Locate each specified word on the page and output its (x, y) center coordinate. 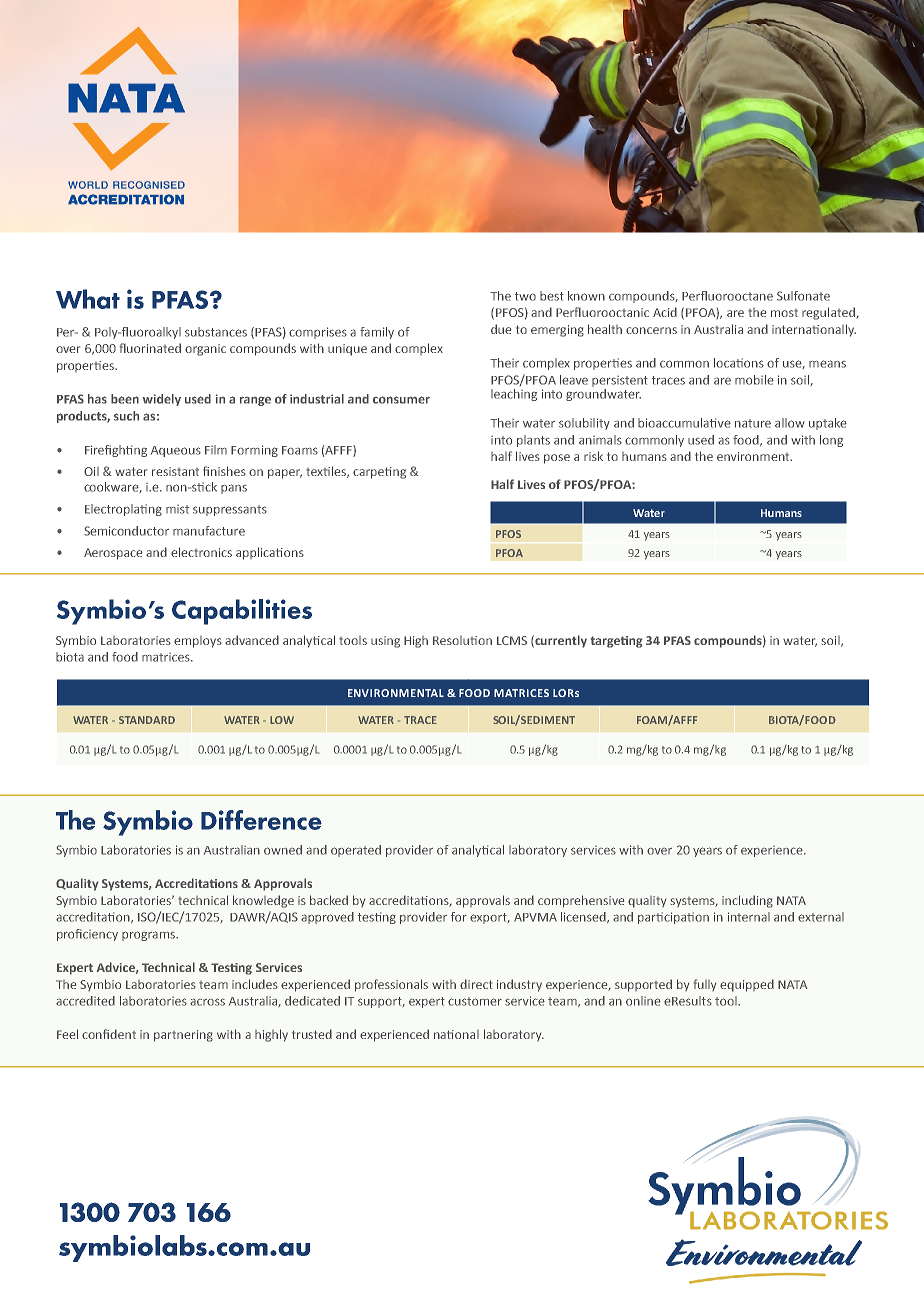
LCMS (512, 640)
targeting (616, 642)
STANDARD (147, 720)
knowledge (263, 901)
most (784, 313)
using (385, 642)
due (501, 329)
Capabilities (242, 612)
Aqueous (176, 451)
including (747, 901)
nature (753, 423)
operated (356, 851)
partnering (183, 1036)
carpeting (379, 473)
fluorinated (150, 348)
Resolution (462, 640)
